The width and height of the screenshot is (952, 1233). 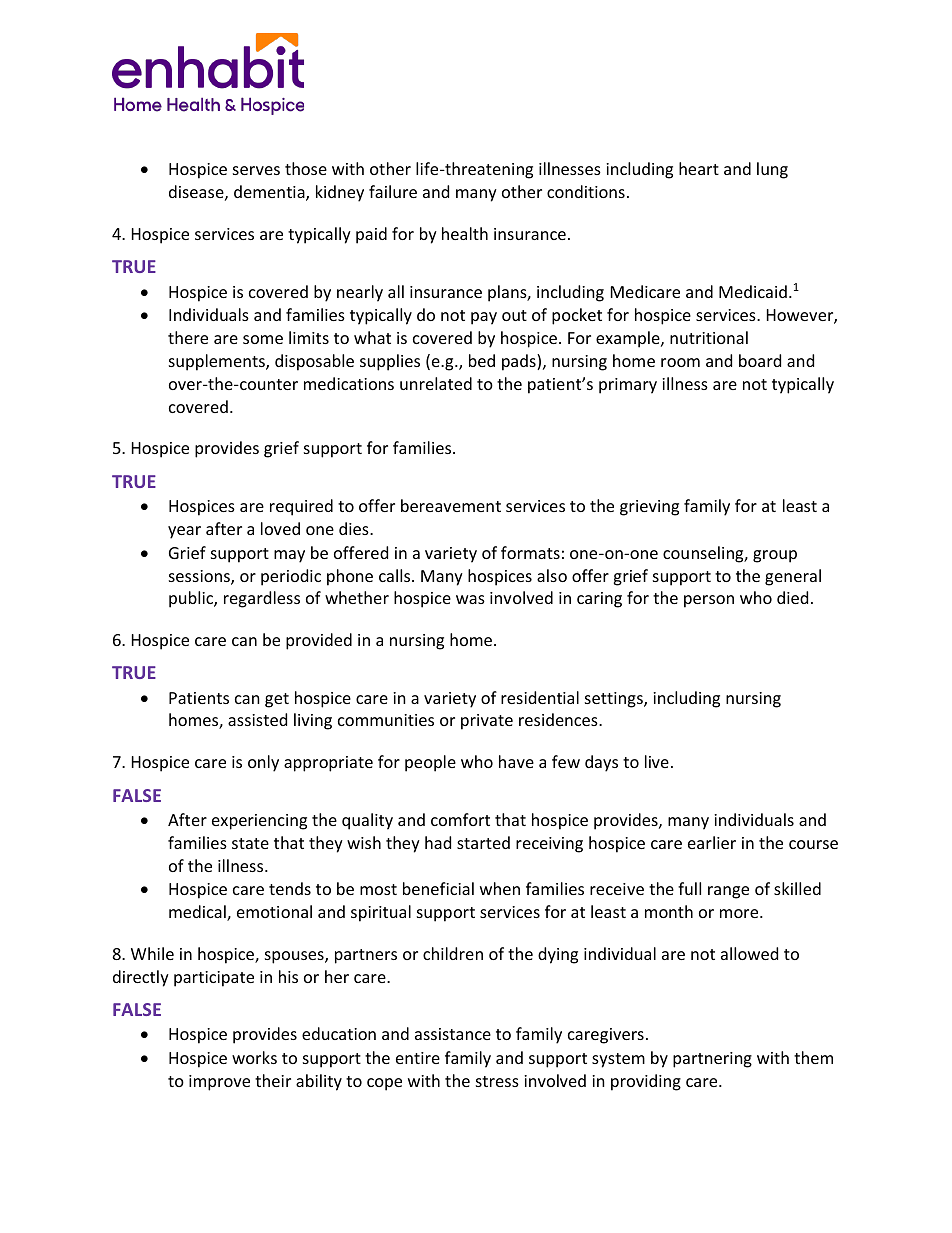 What do you see at coordinates (254, 1057) in the screenshot?
I see `works` at bounding box center [254, 1057].
